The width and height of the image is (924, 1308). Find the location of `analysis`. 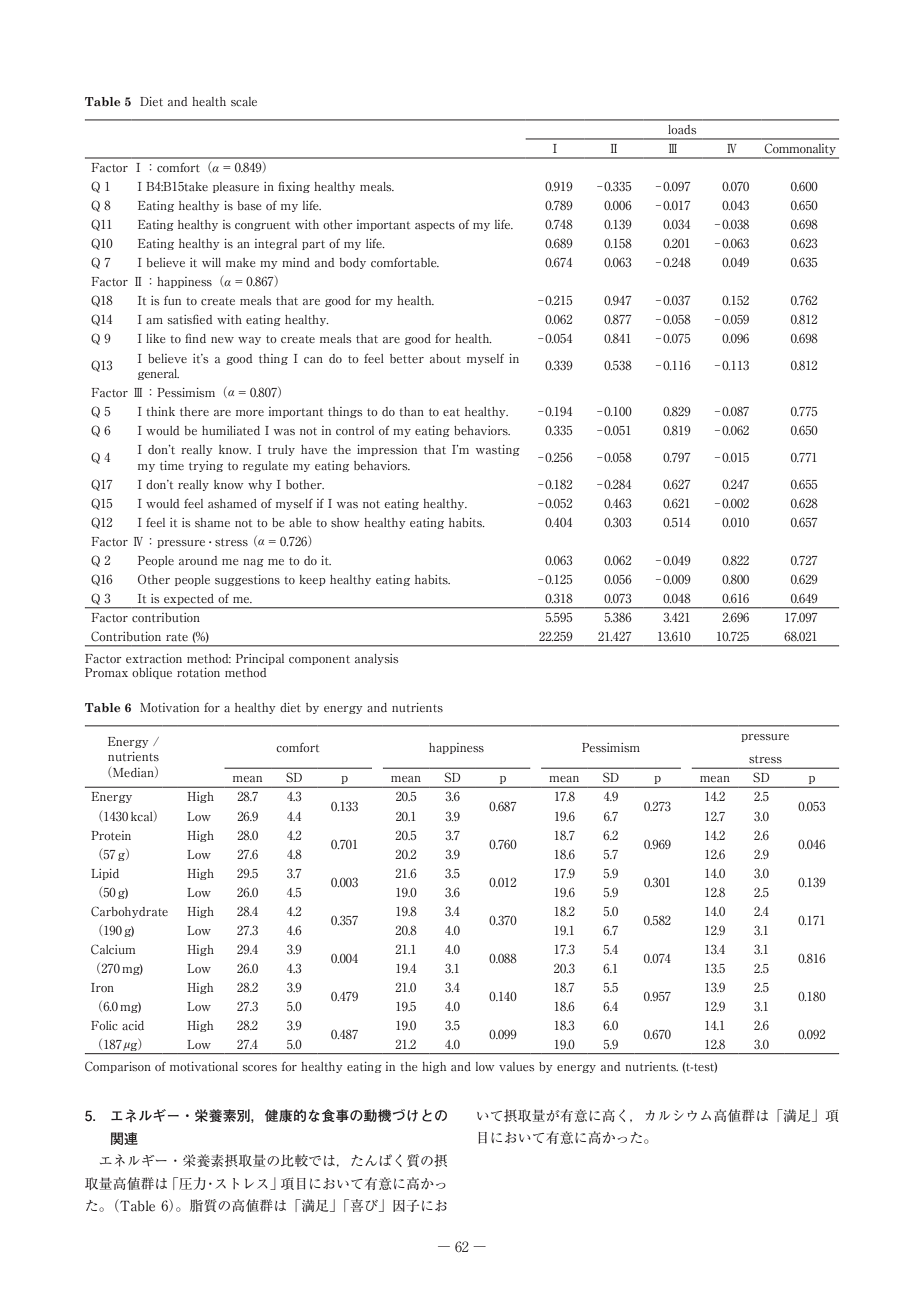

analysis is located at coordinates (377, 659).
